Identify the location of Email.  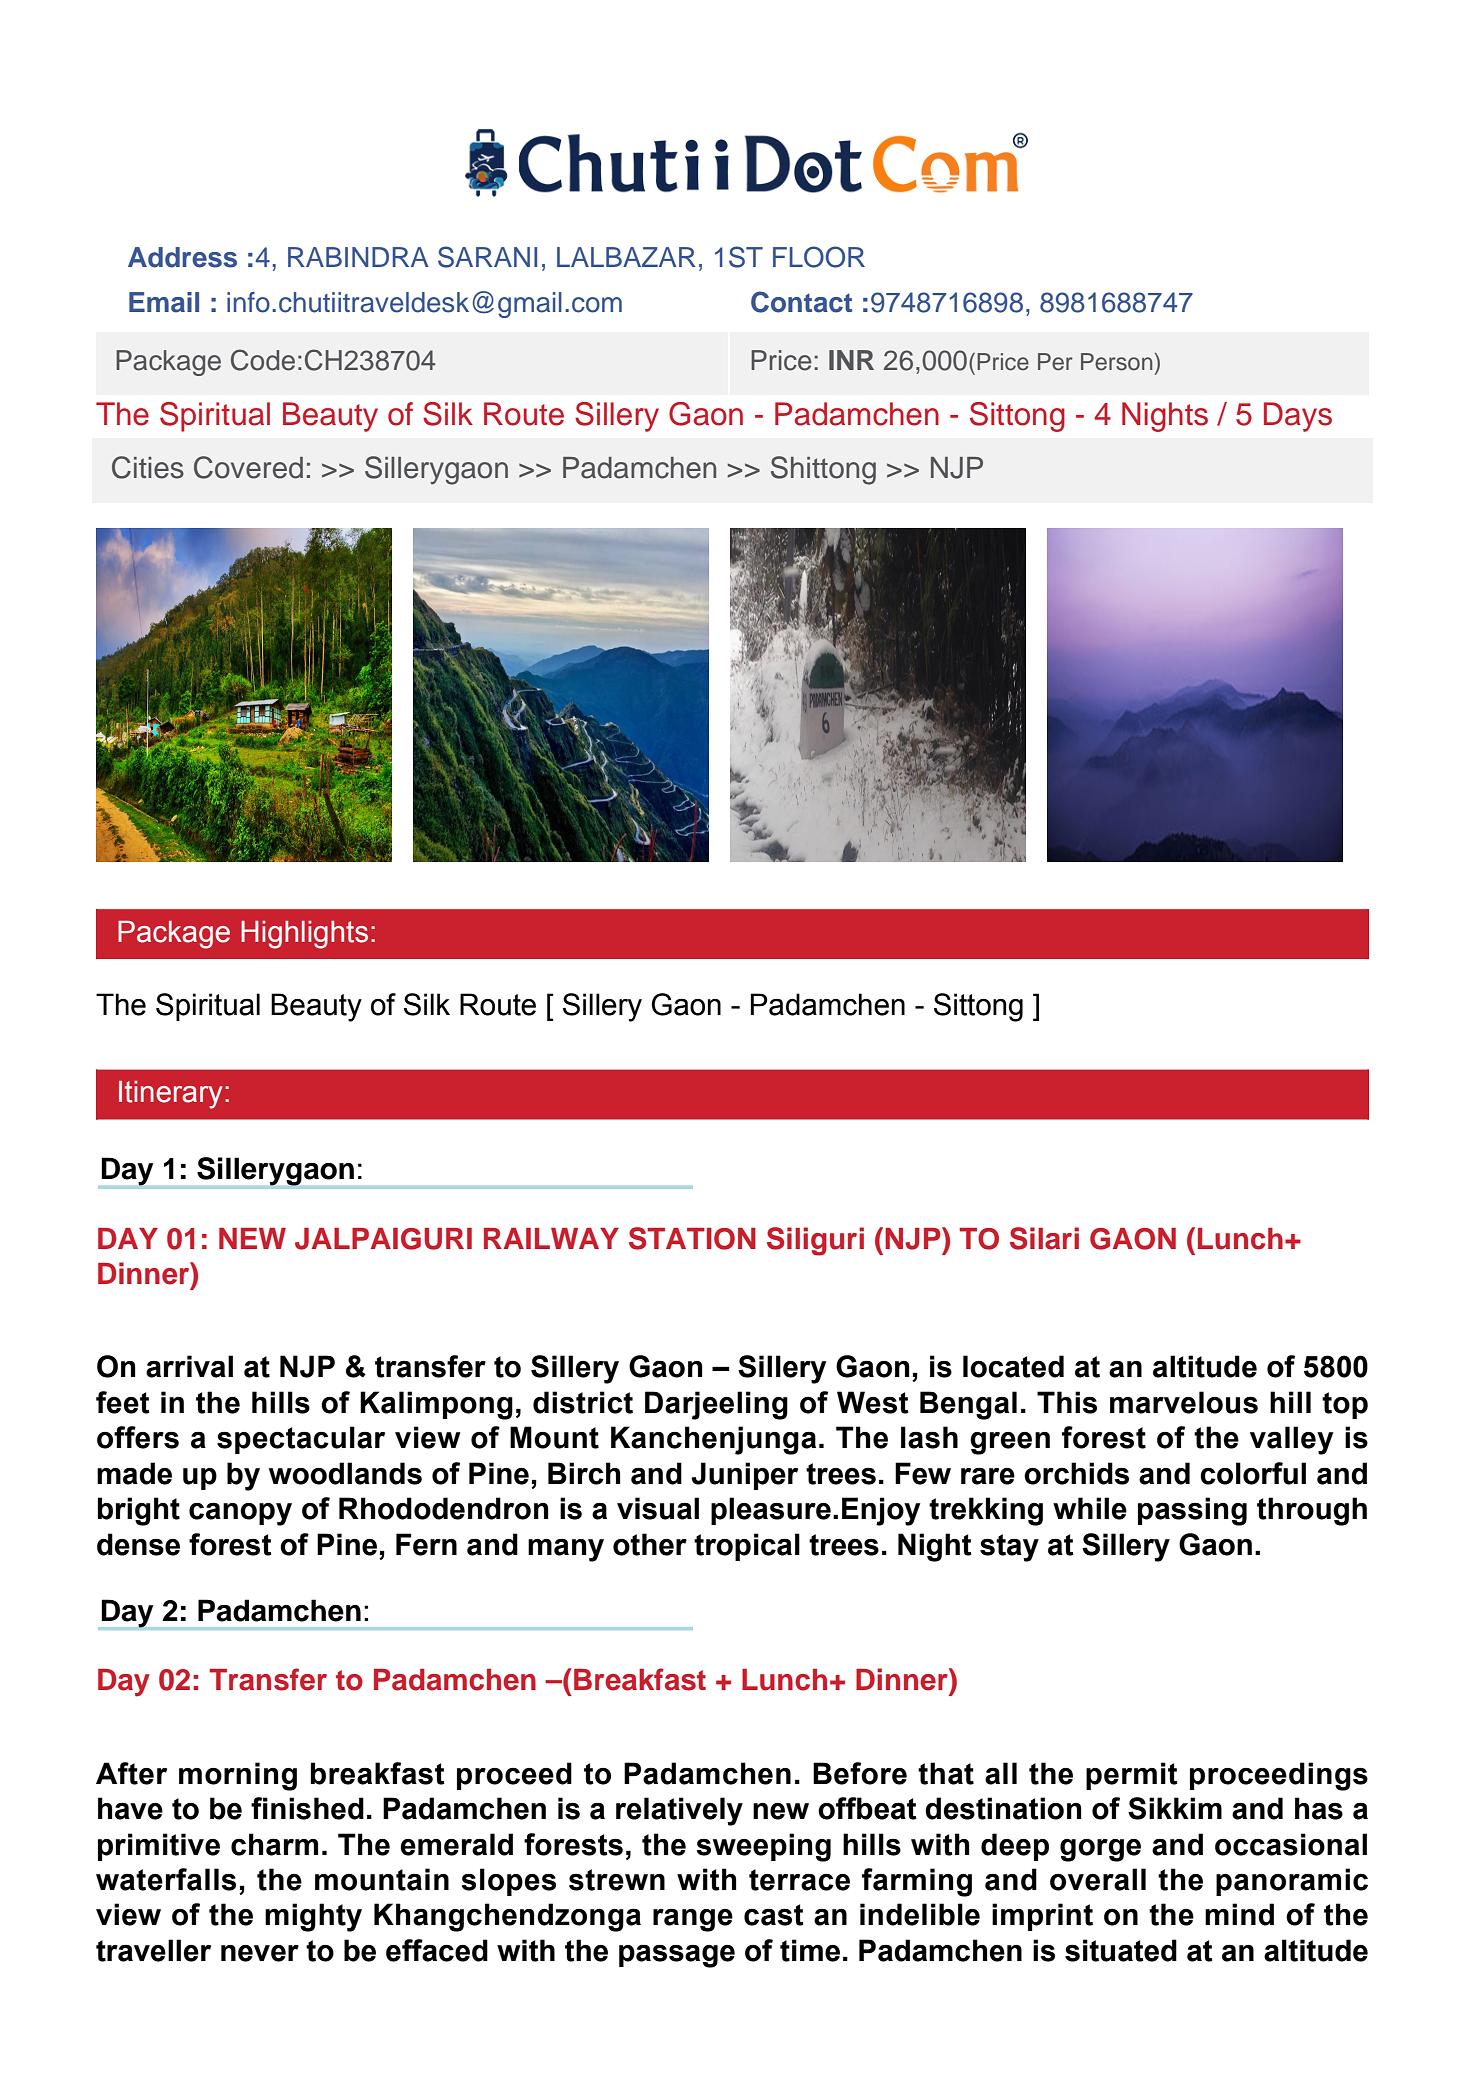
(164, 302).
